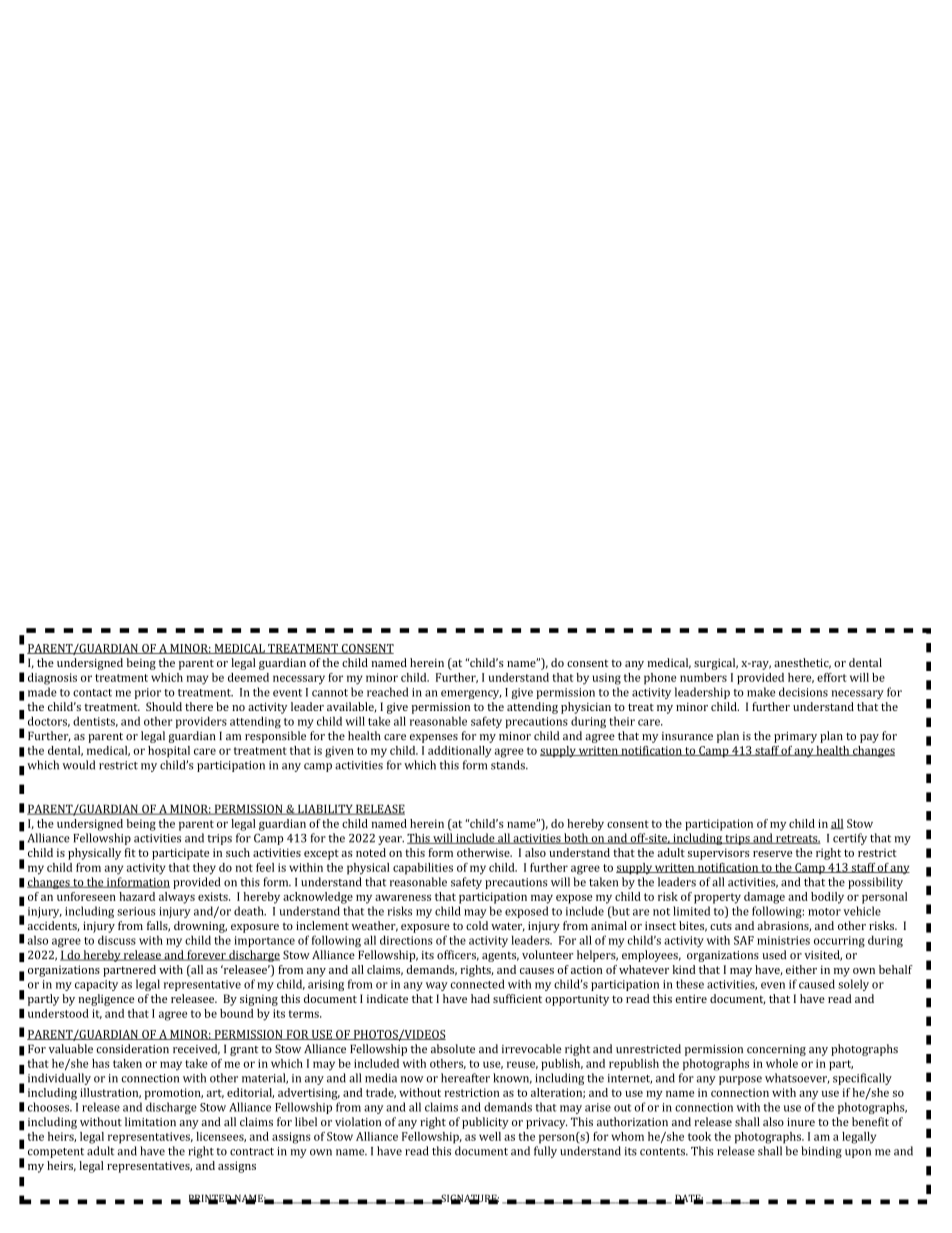  Describe the element at coordinates (509, 765) in the image. I see `stands` at that location.
